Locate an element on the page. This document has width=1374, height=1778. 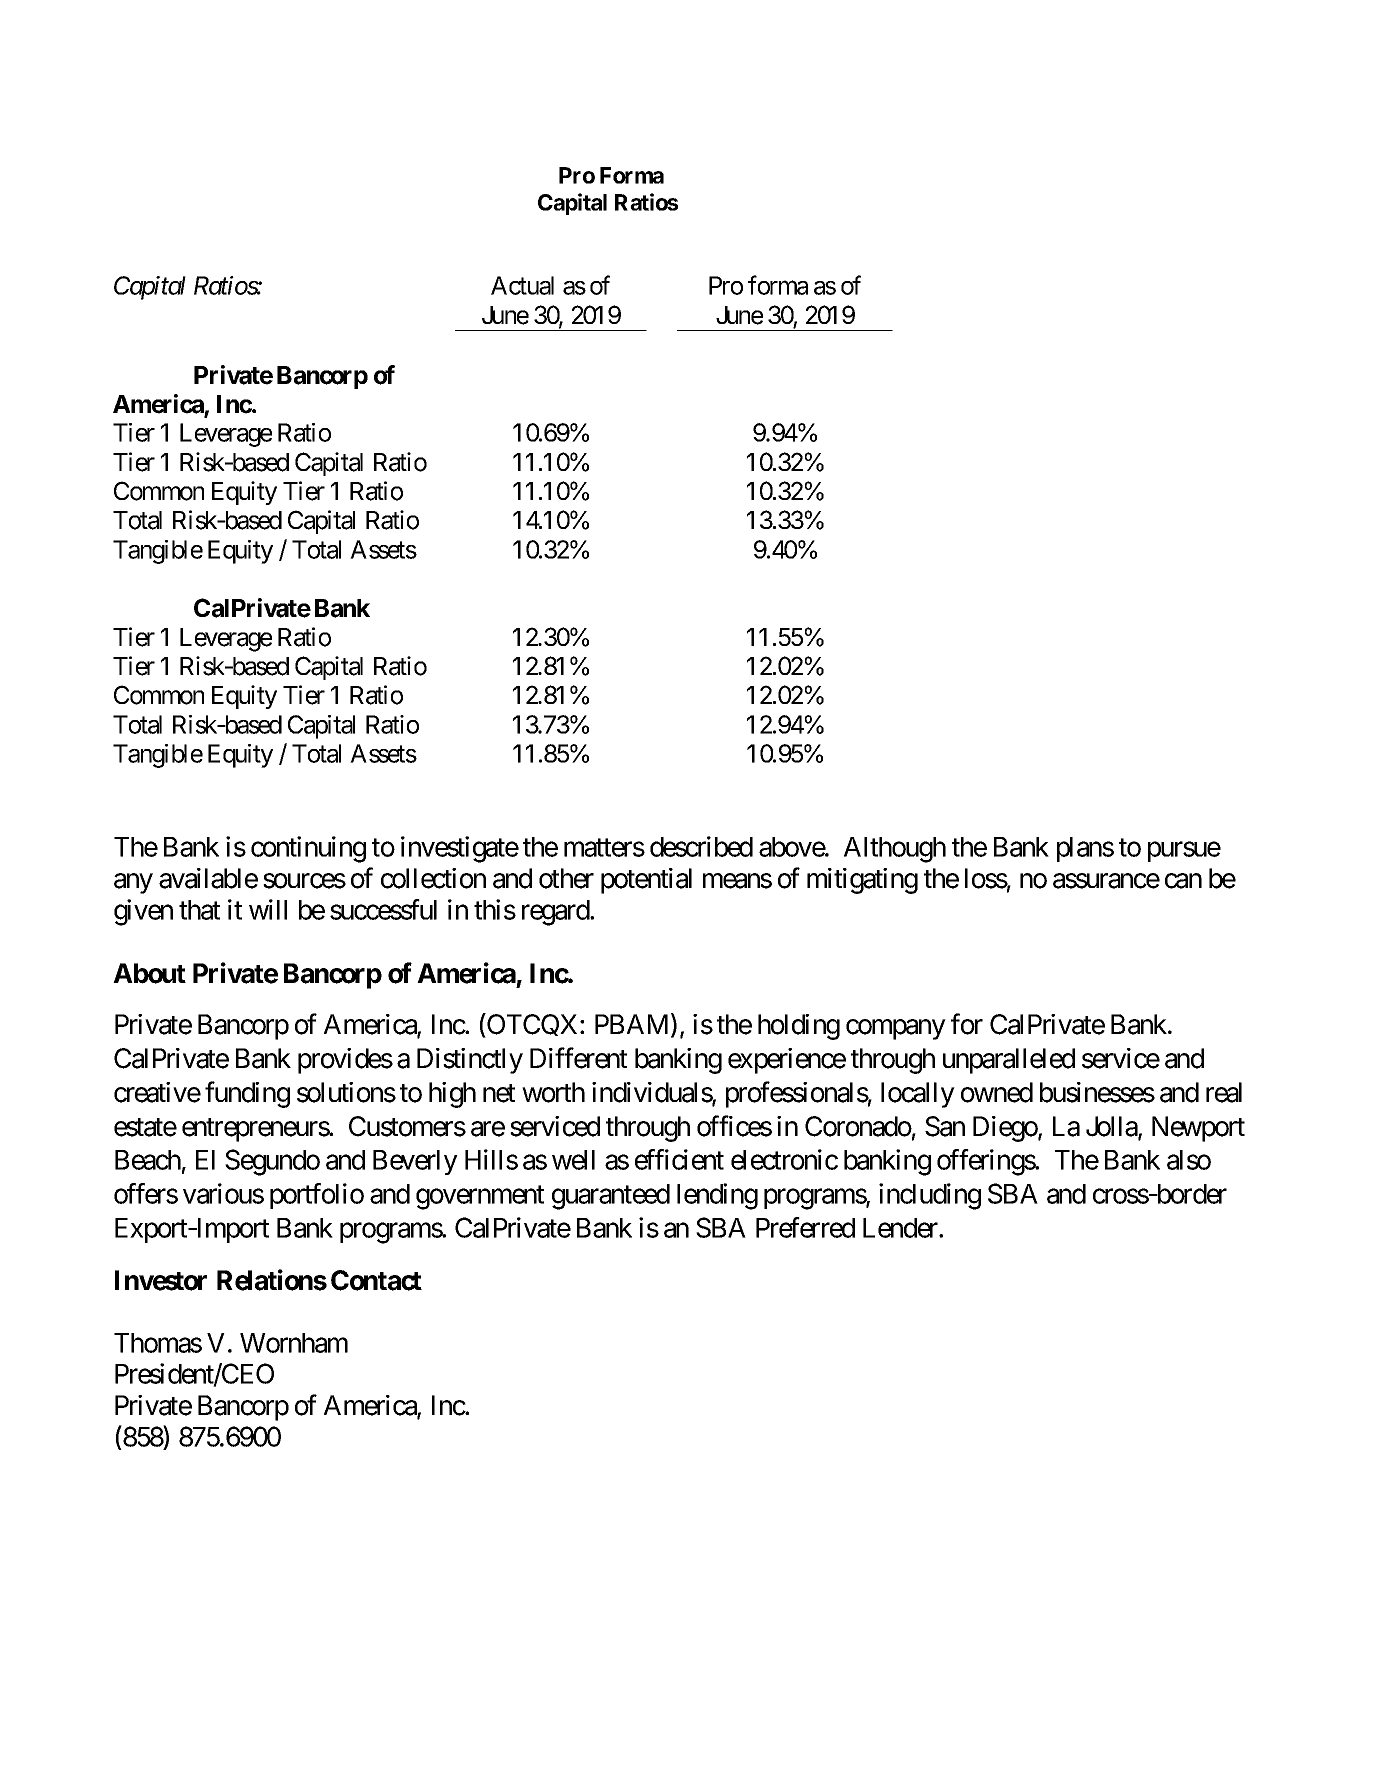
described is located at coordinates (701, 846).
